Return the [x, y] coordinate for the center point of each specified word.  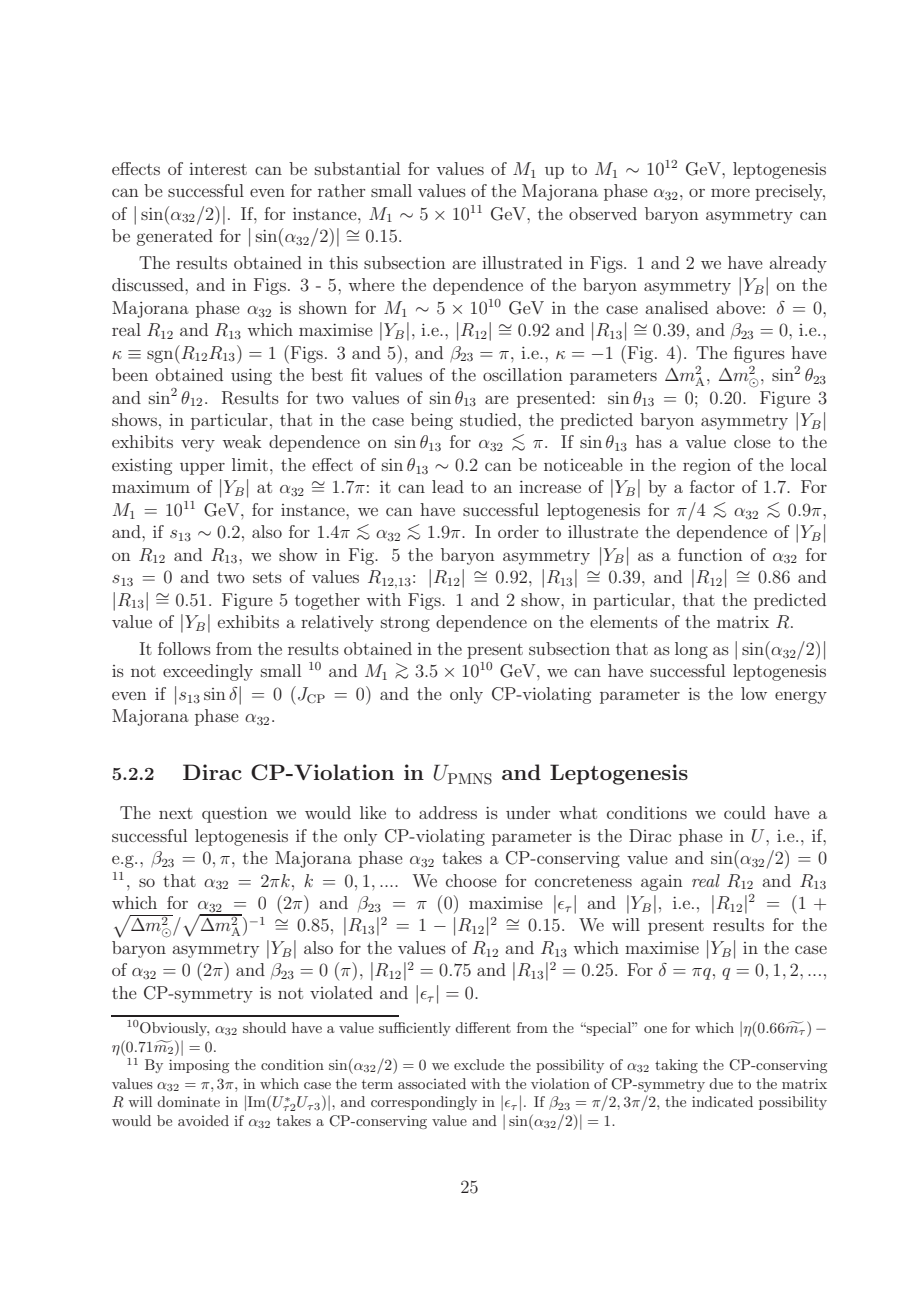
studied [489, 419]
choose [471, 880]
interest [218, 168]
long [691, 650]
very [198, 445]
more [730, 192]
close [752, 441]
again [662, 883]
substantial [357, 168]
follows [184, 648]
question [235, 814]
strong [405, 624]
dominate [188, 1101]
